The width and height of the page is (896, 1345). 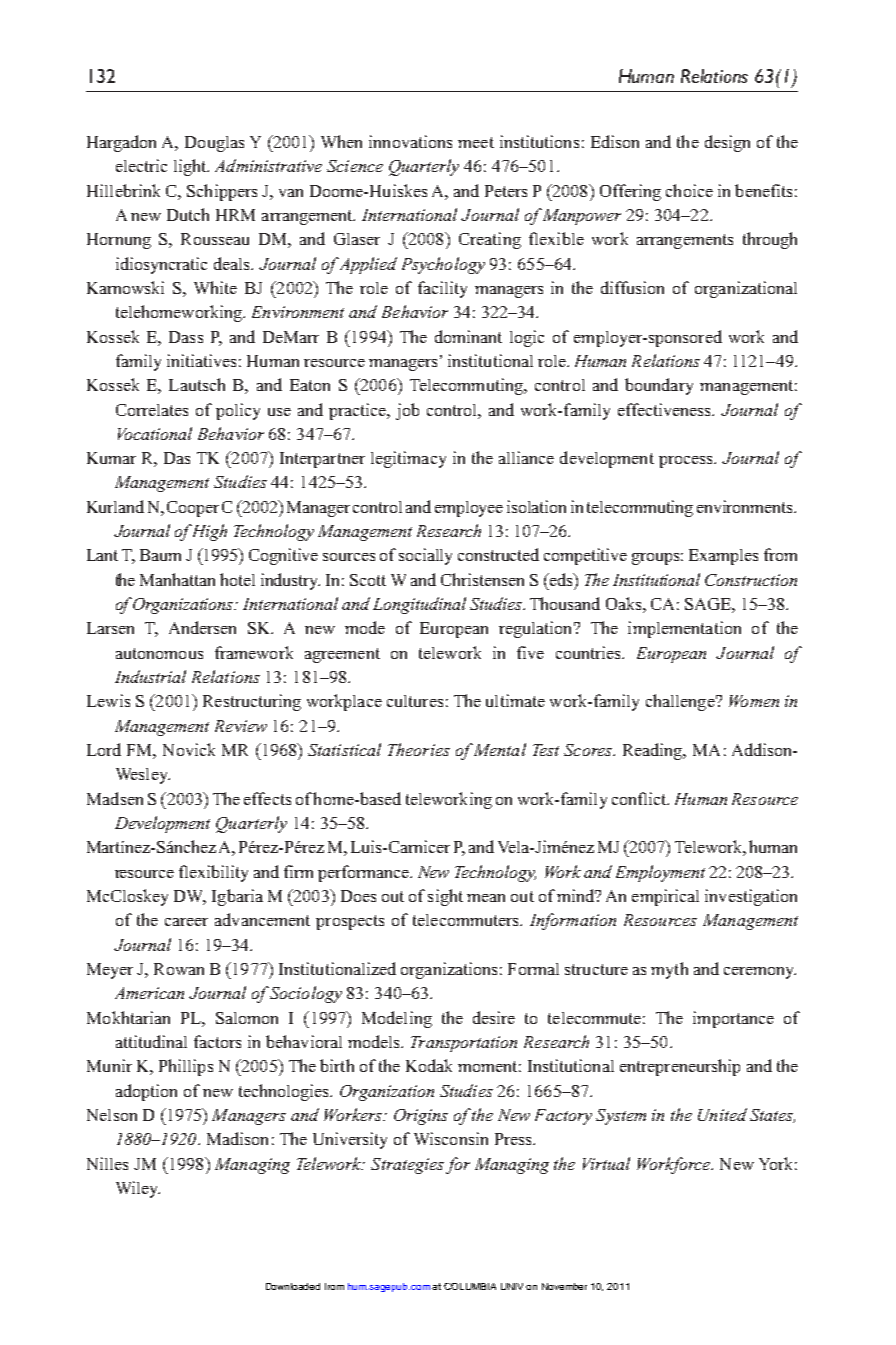 What do you see at coordinates (408, 459) in the page?
I see `legitimacy` at bounding box center [408, 459].
